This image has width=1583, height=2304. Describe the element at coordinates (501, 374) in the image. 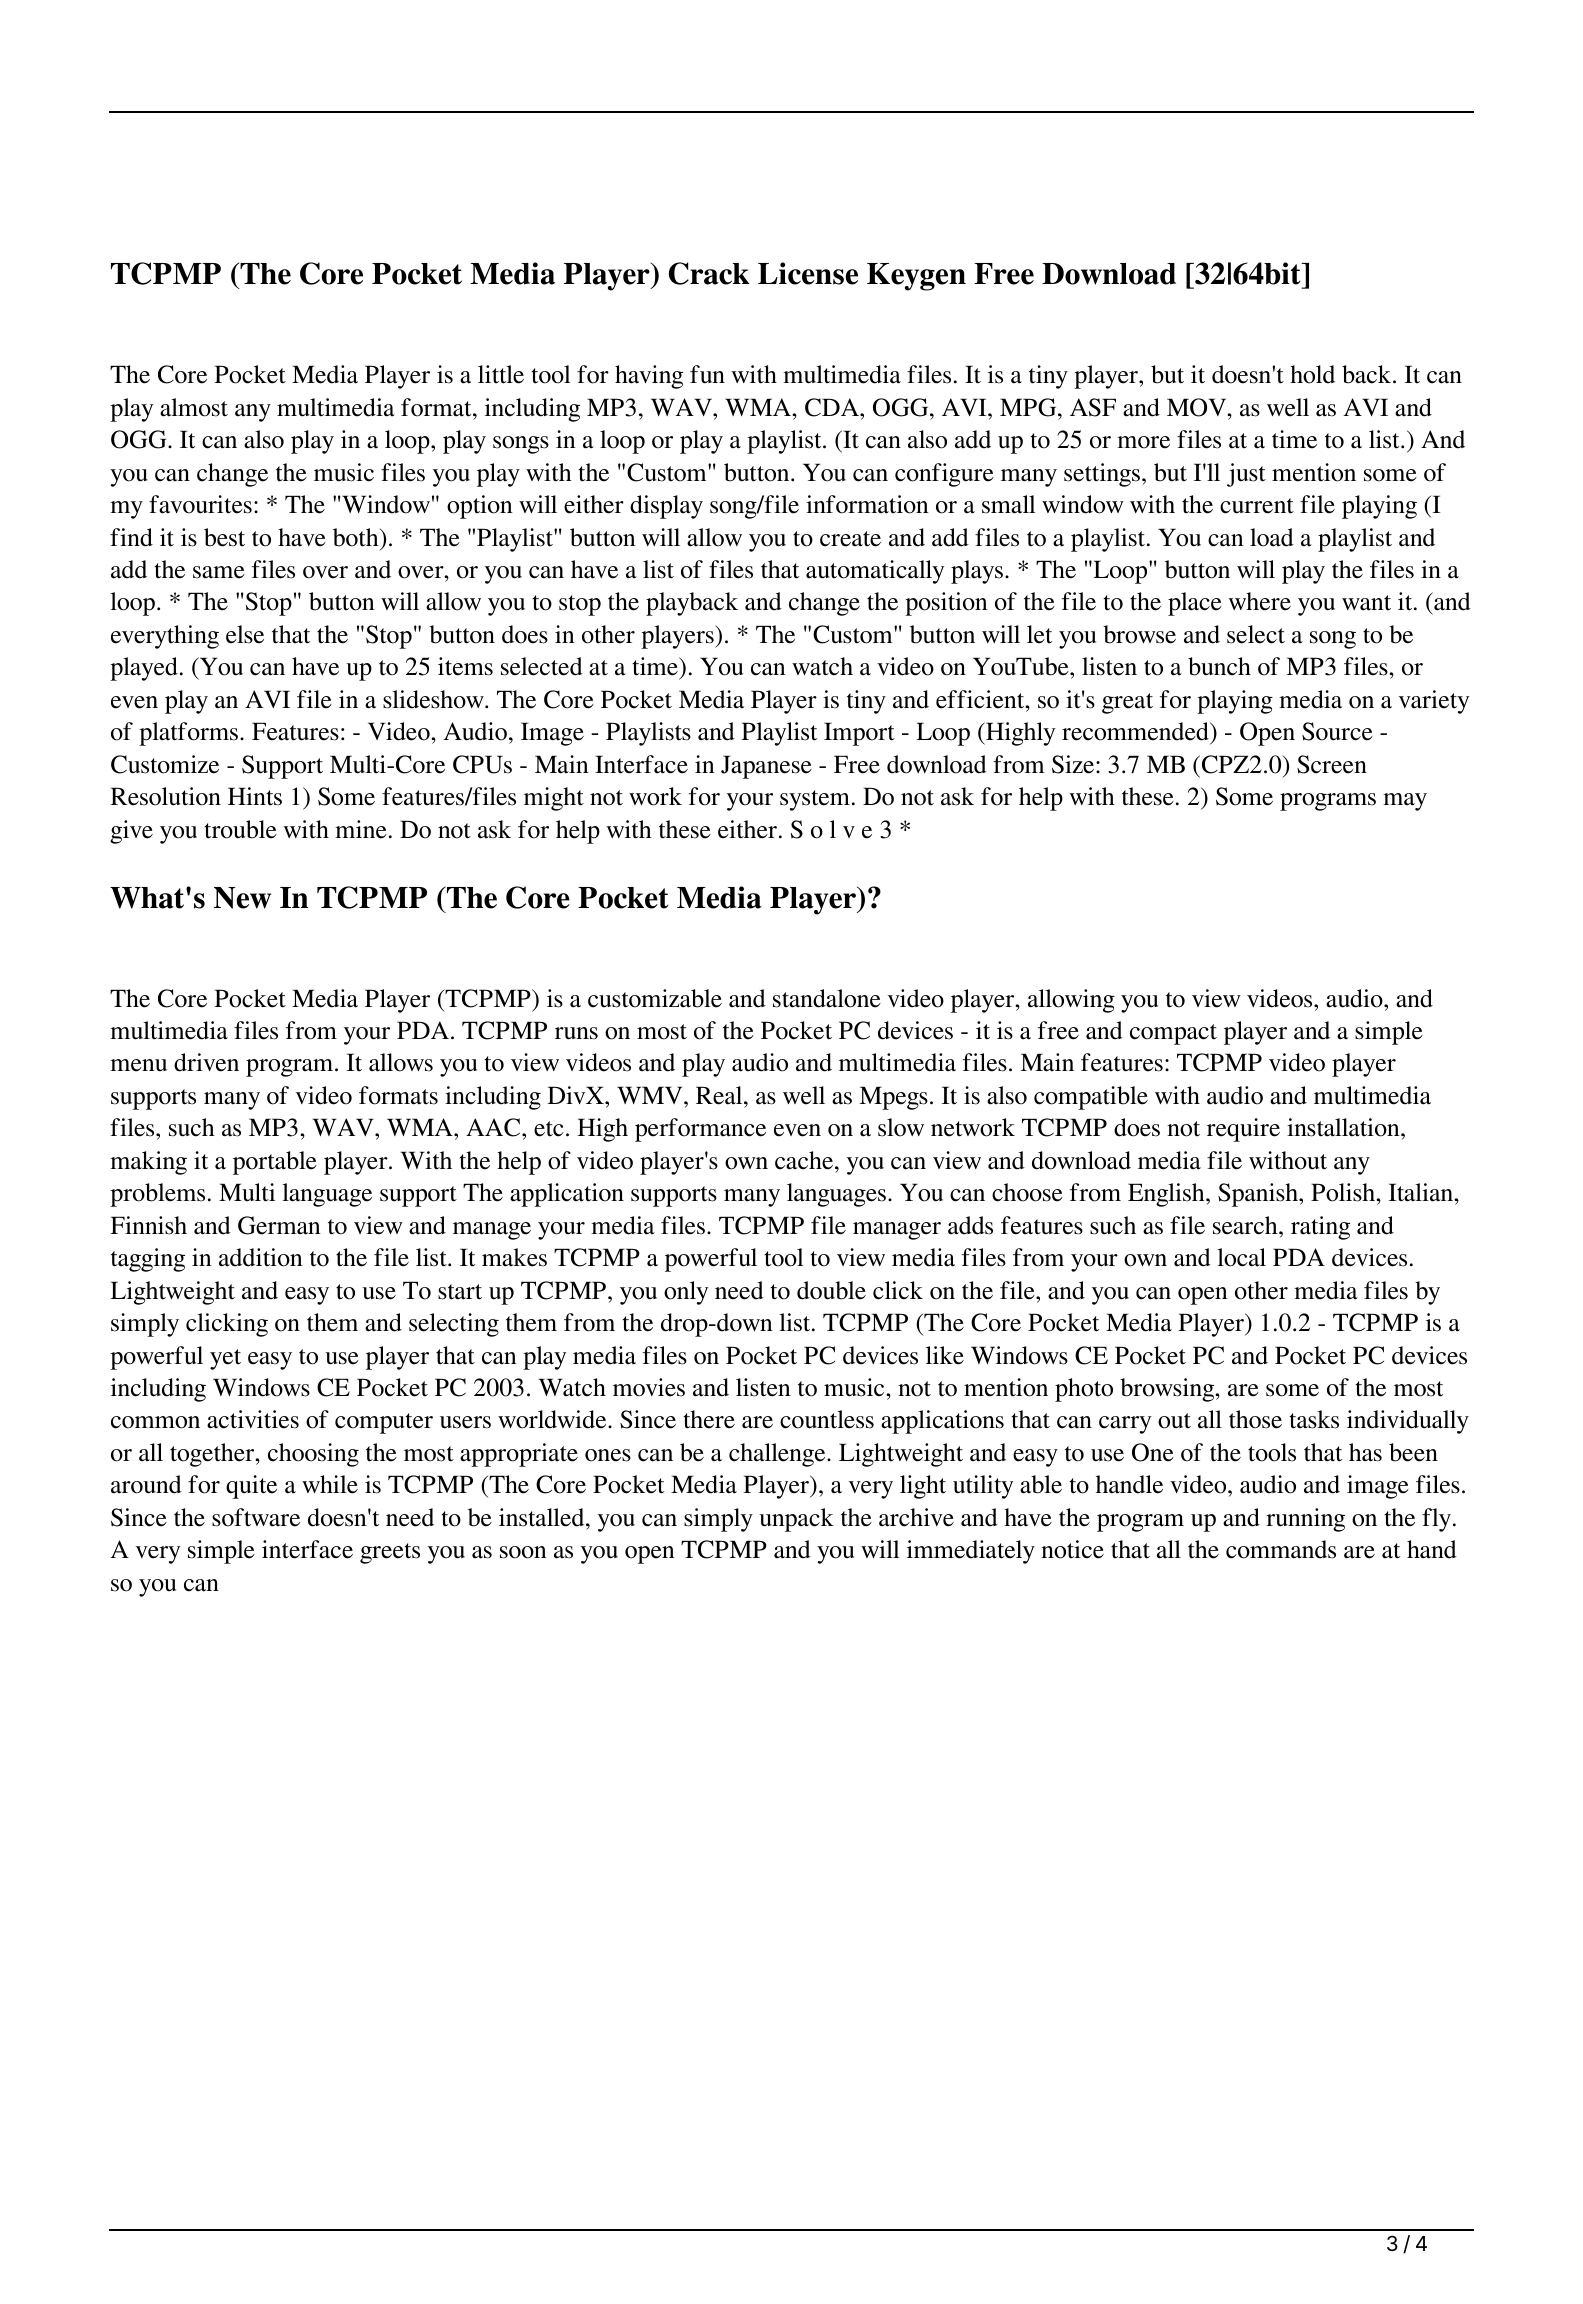

I see `little` at that location.
